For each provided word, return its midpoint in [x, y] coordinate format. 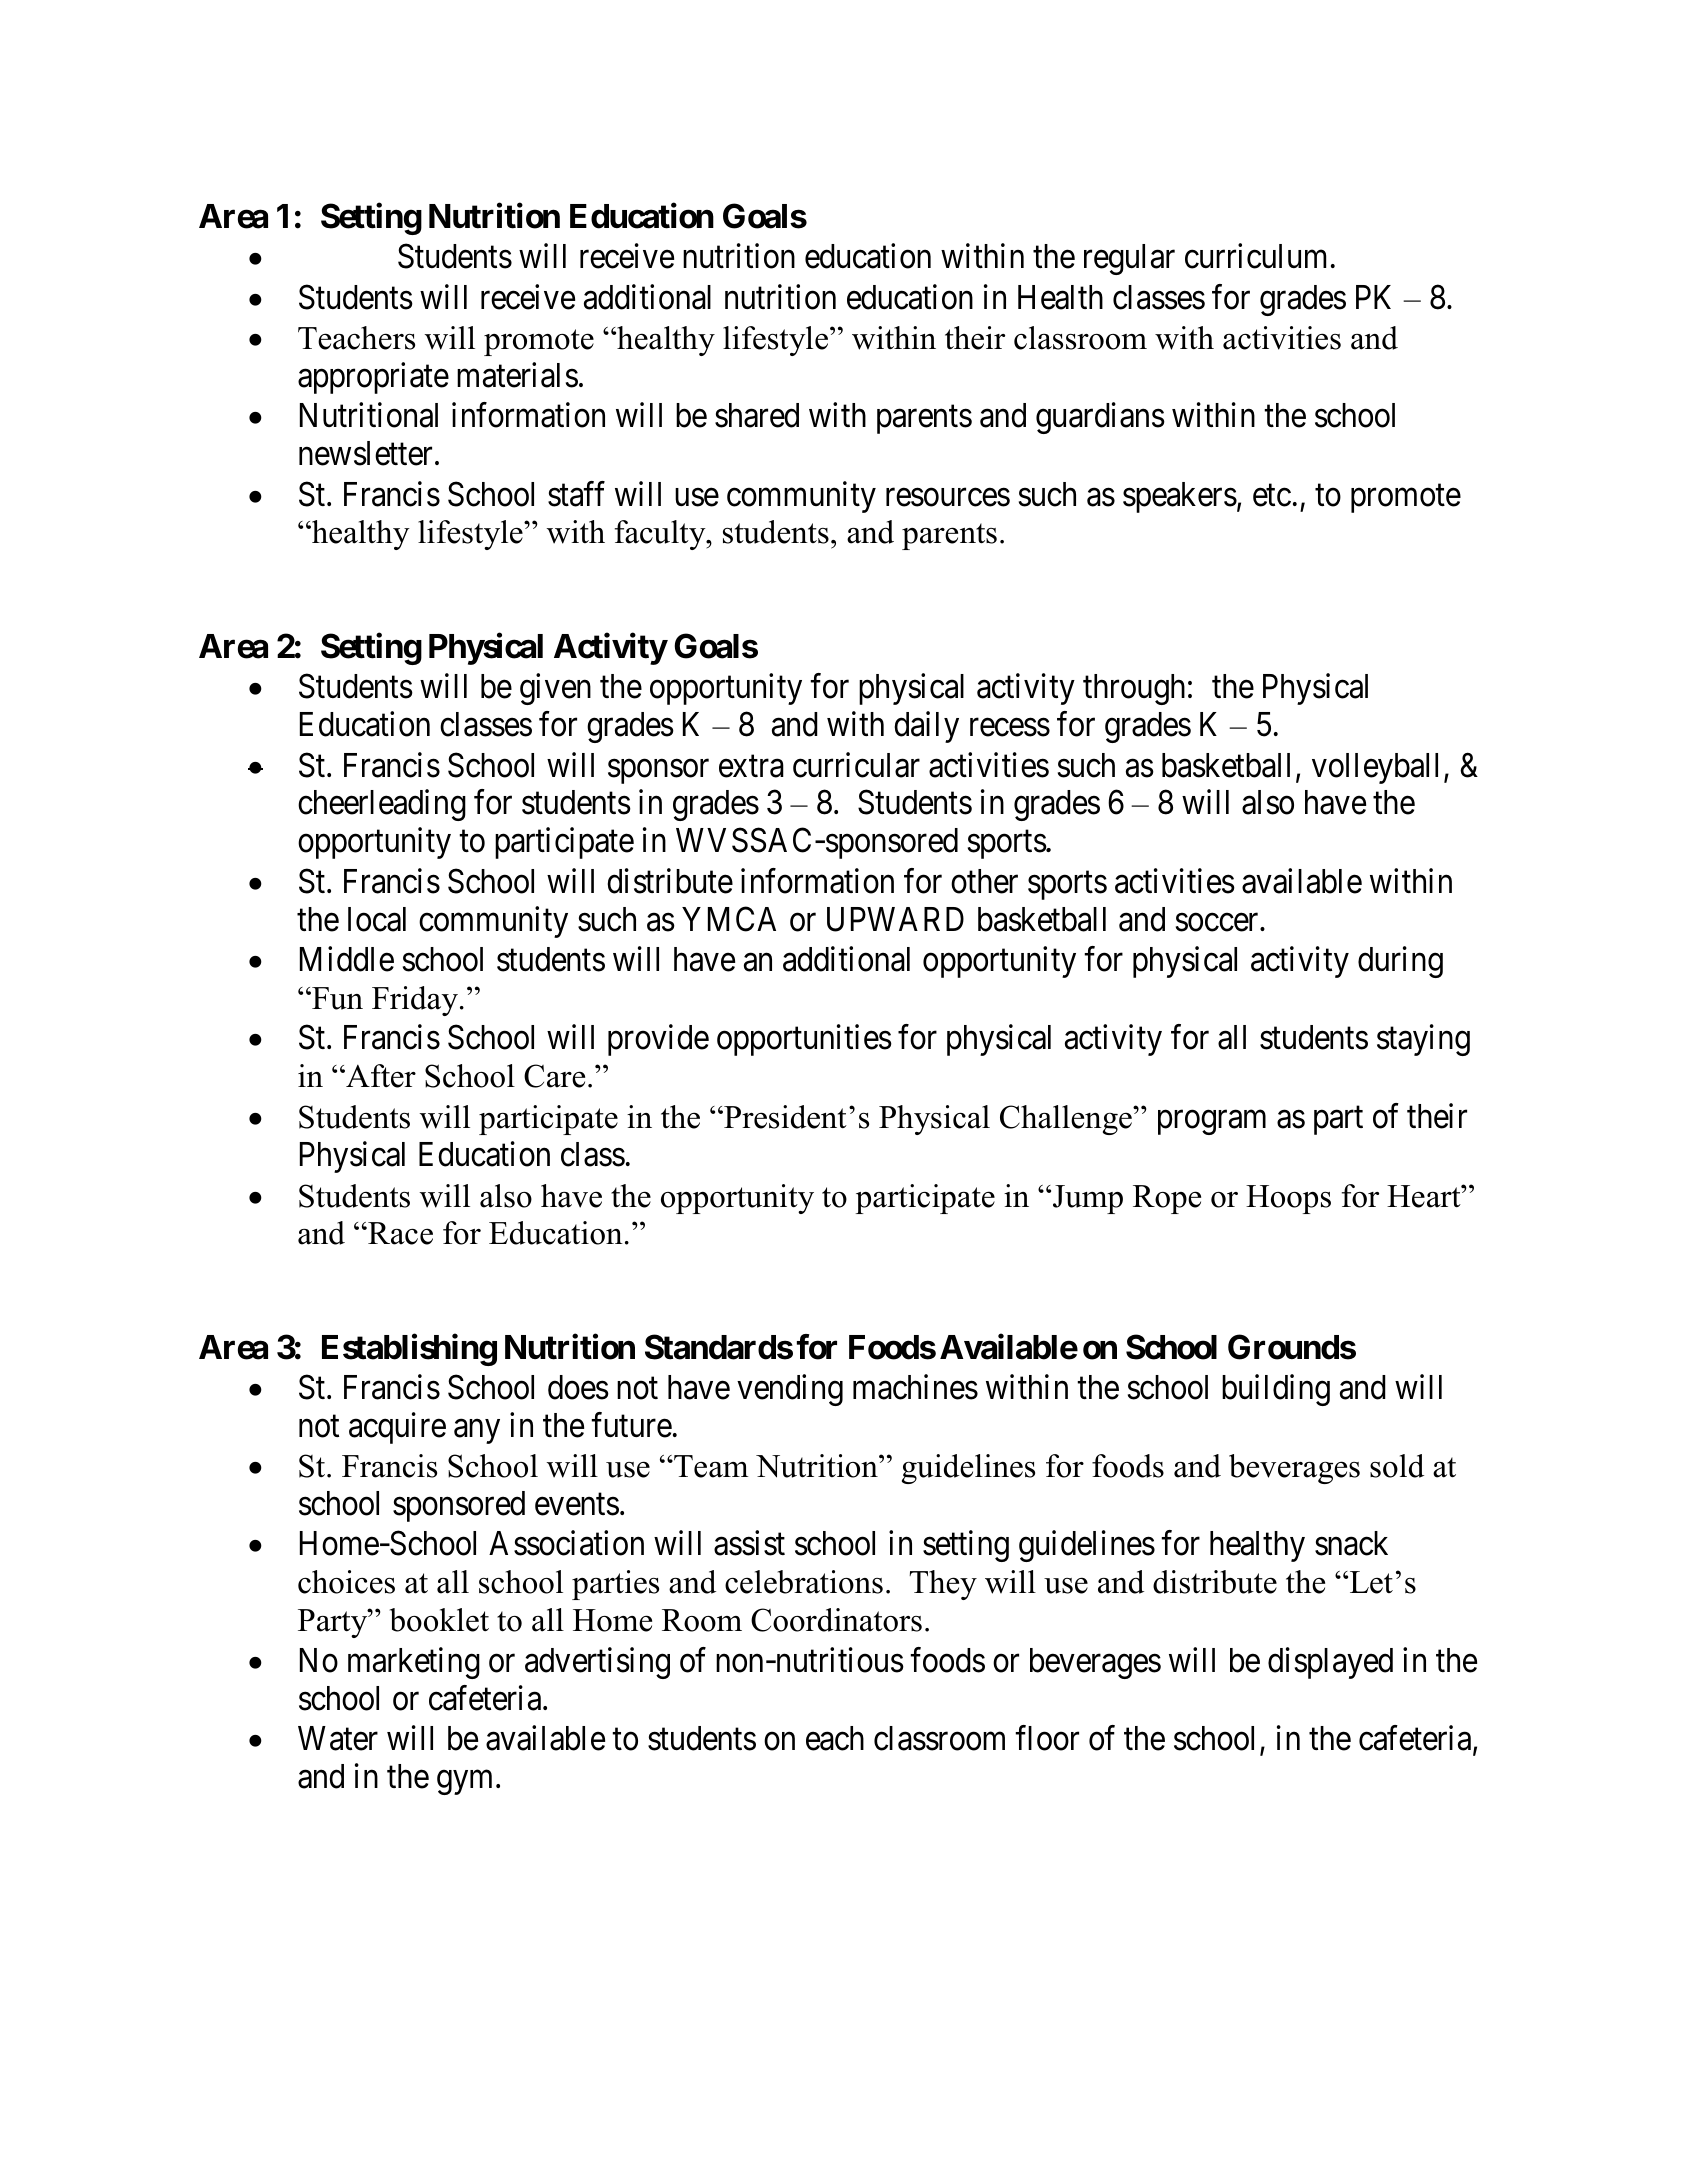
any [477, 1431]
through [1134, 689]
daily [926, 727]
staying [1423, 1040]
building [1276, 1390]
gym [467, 1783]
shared [757, 415]
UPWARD [895, 919]
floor [1047, 1738]
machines [915, 1387]
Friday [416, 1001]
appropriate [373, 378]
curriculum [1255, 256]
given [555, 689]
